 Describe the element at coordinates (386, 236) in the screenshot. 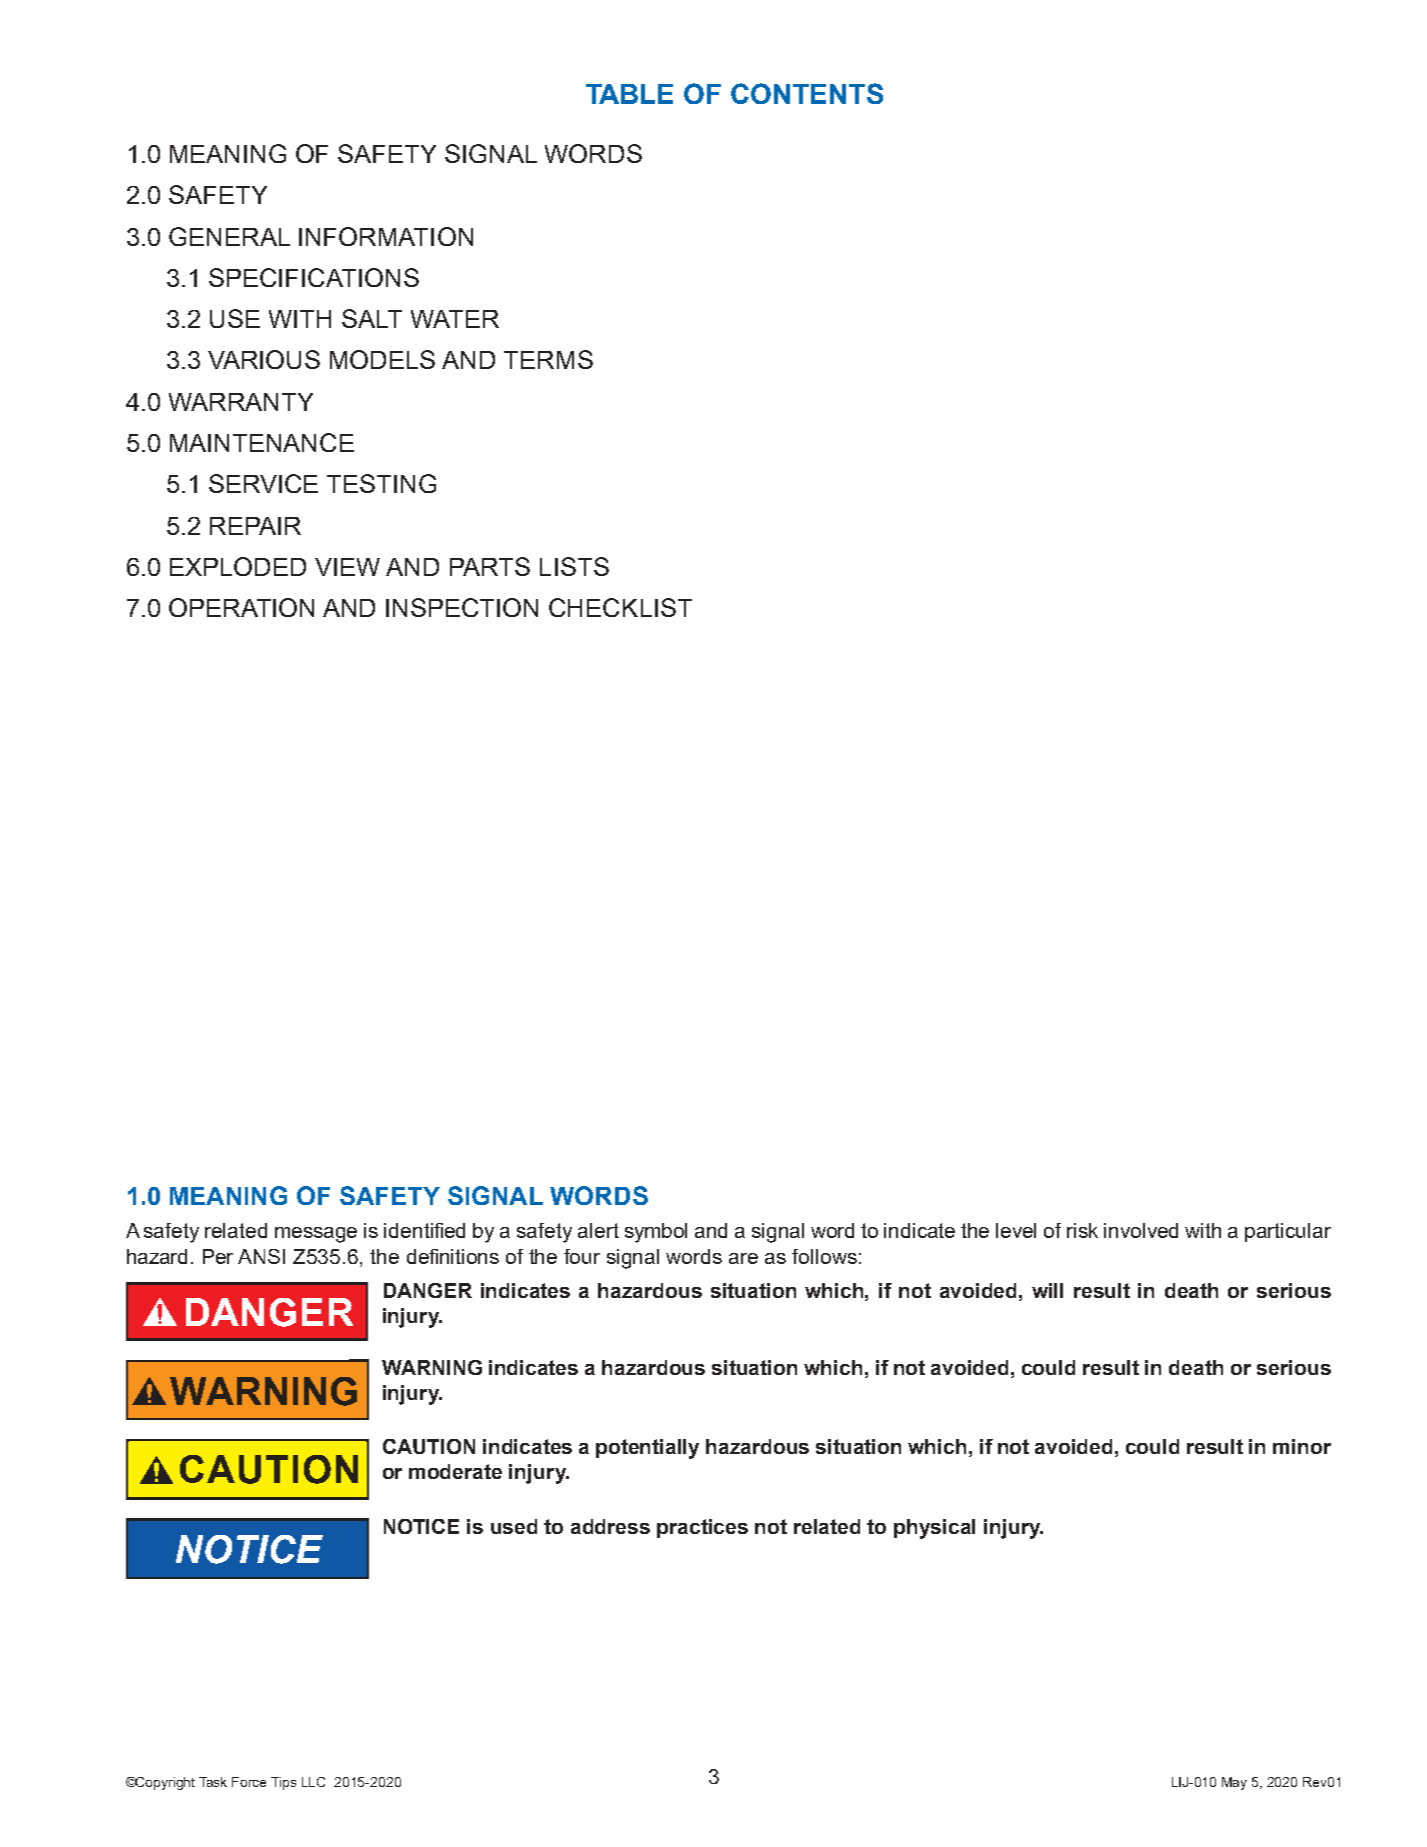

I see `INFORMATION` at that location.
